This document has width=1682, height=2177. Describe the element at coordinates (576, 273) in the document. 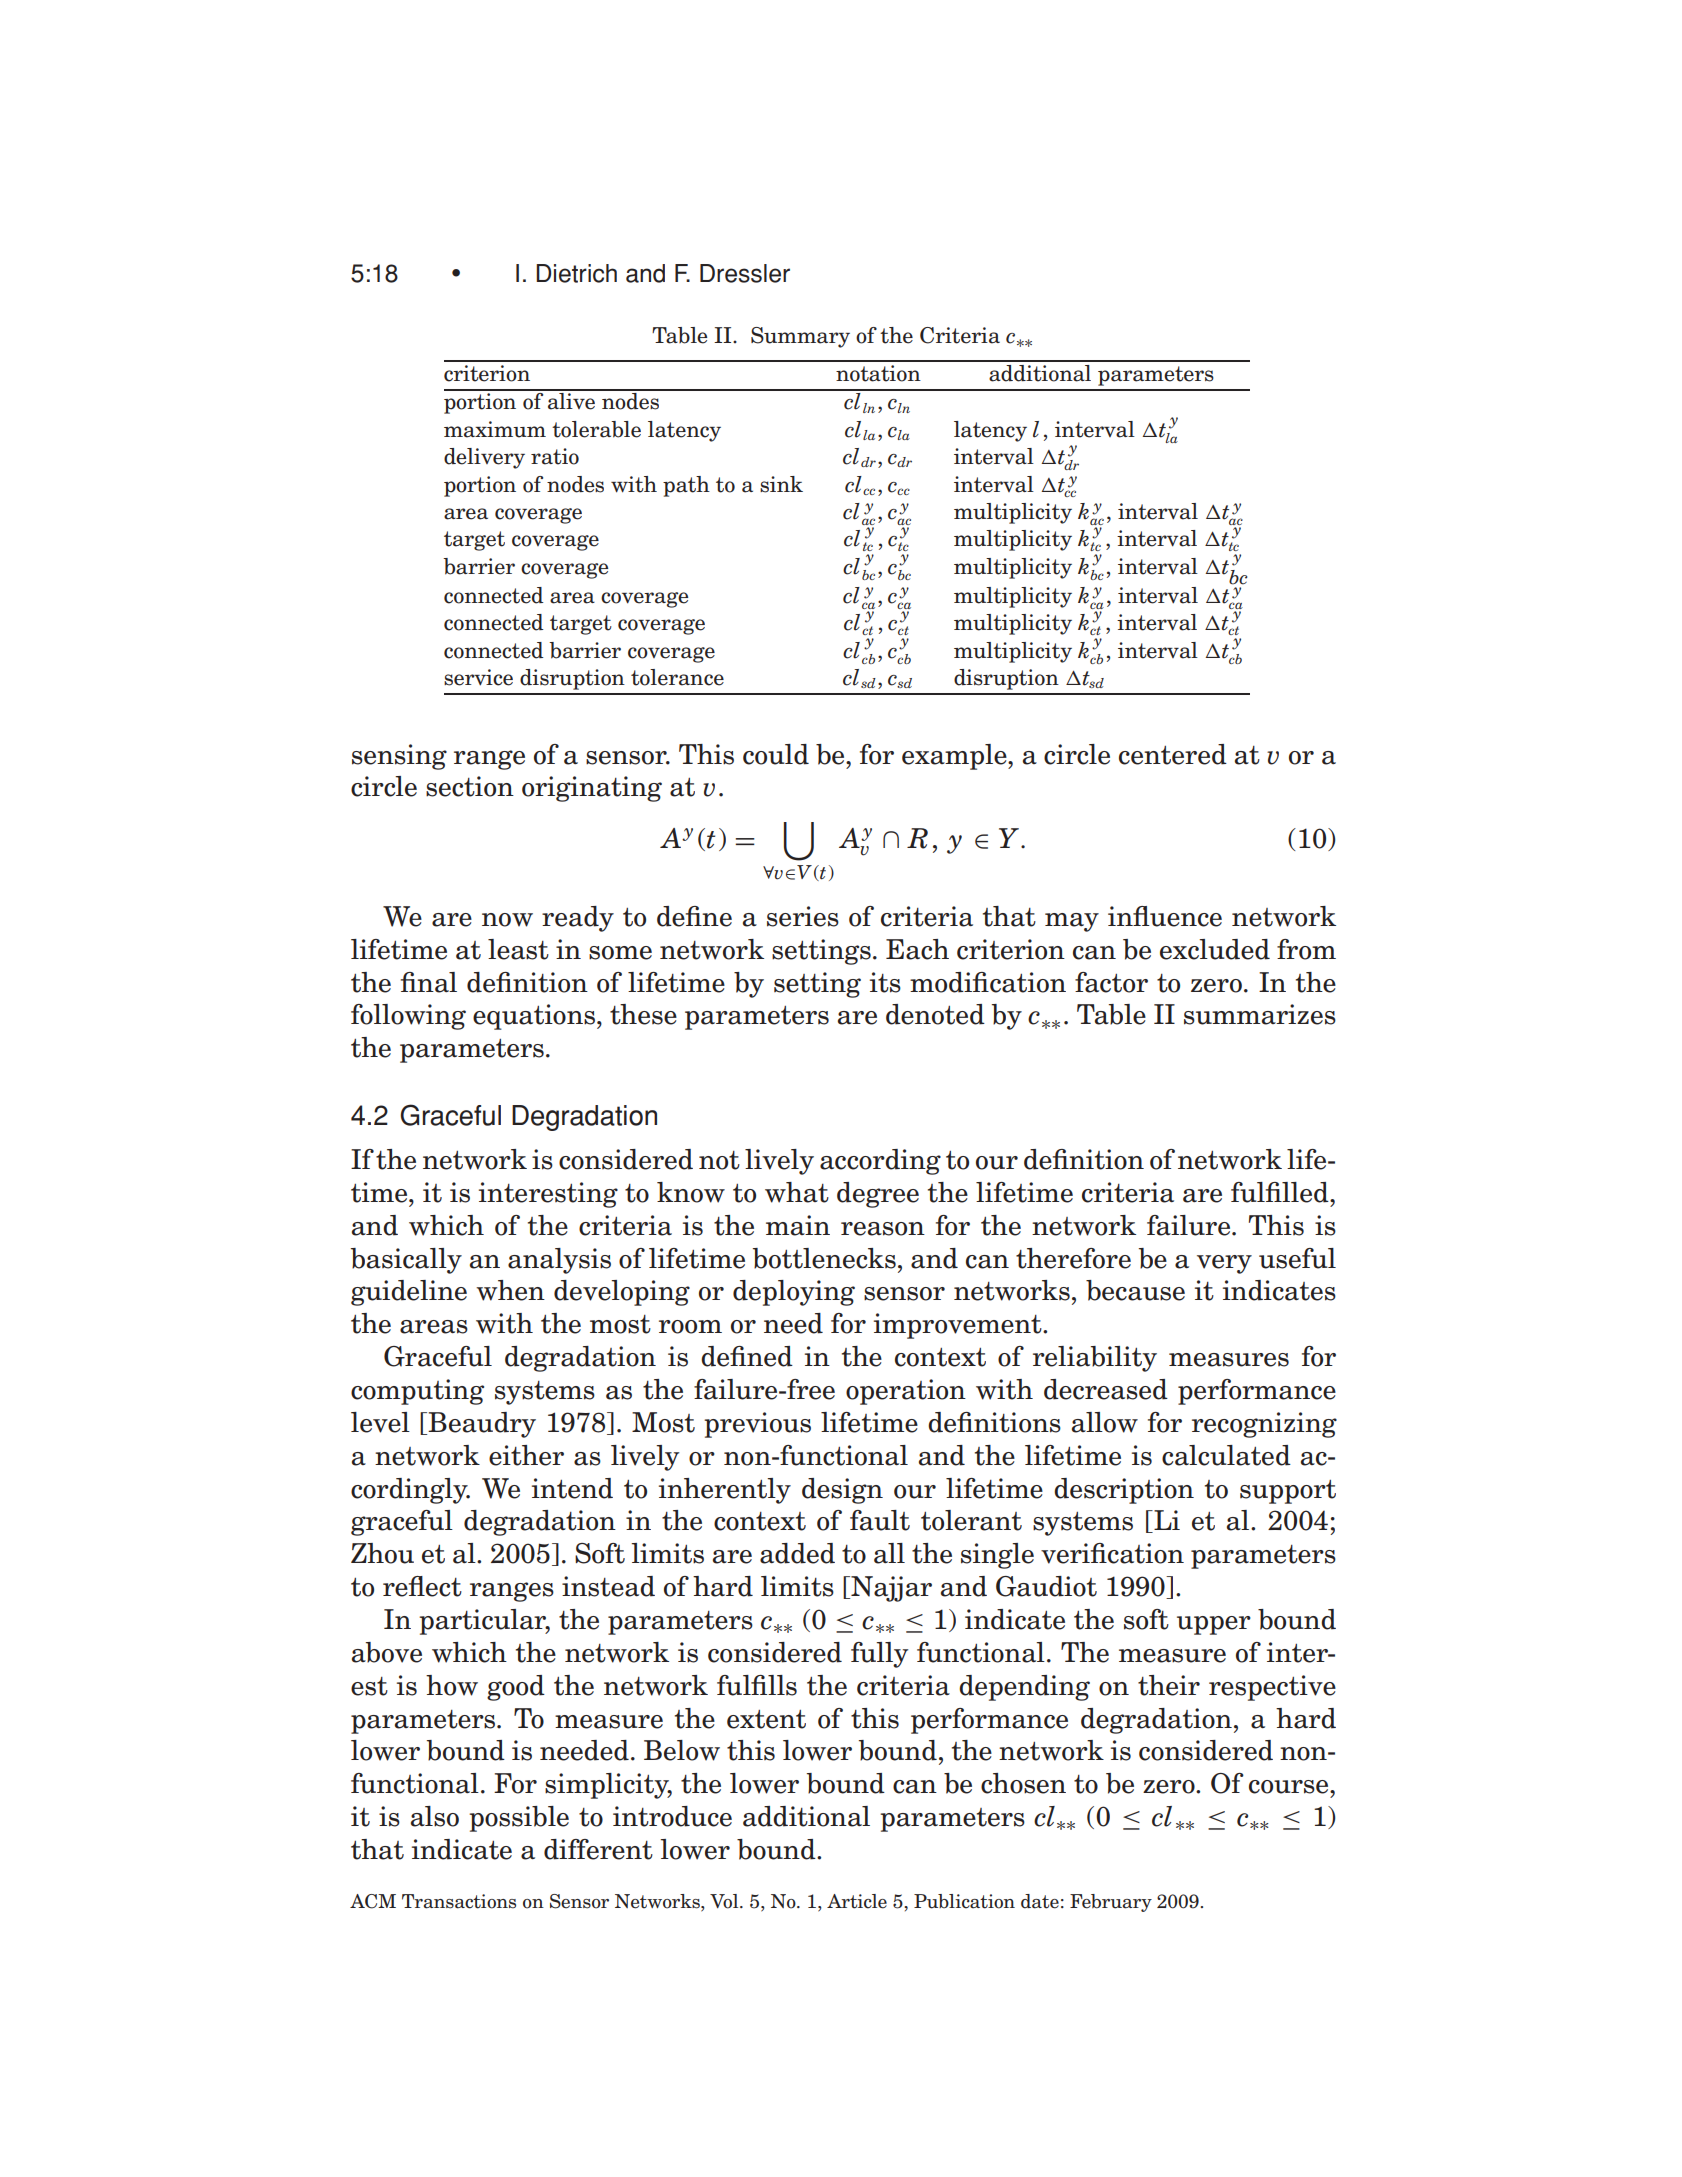

I see `Dietrich` at that location.
